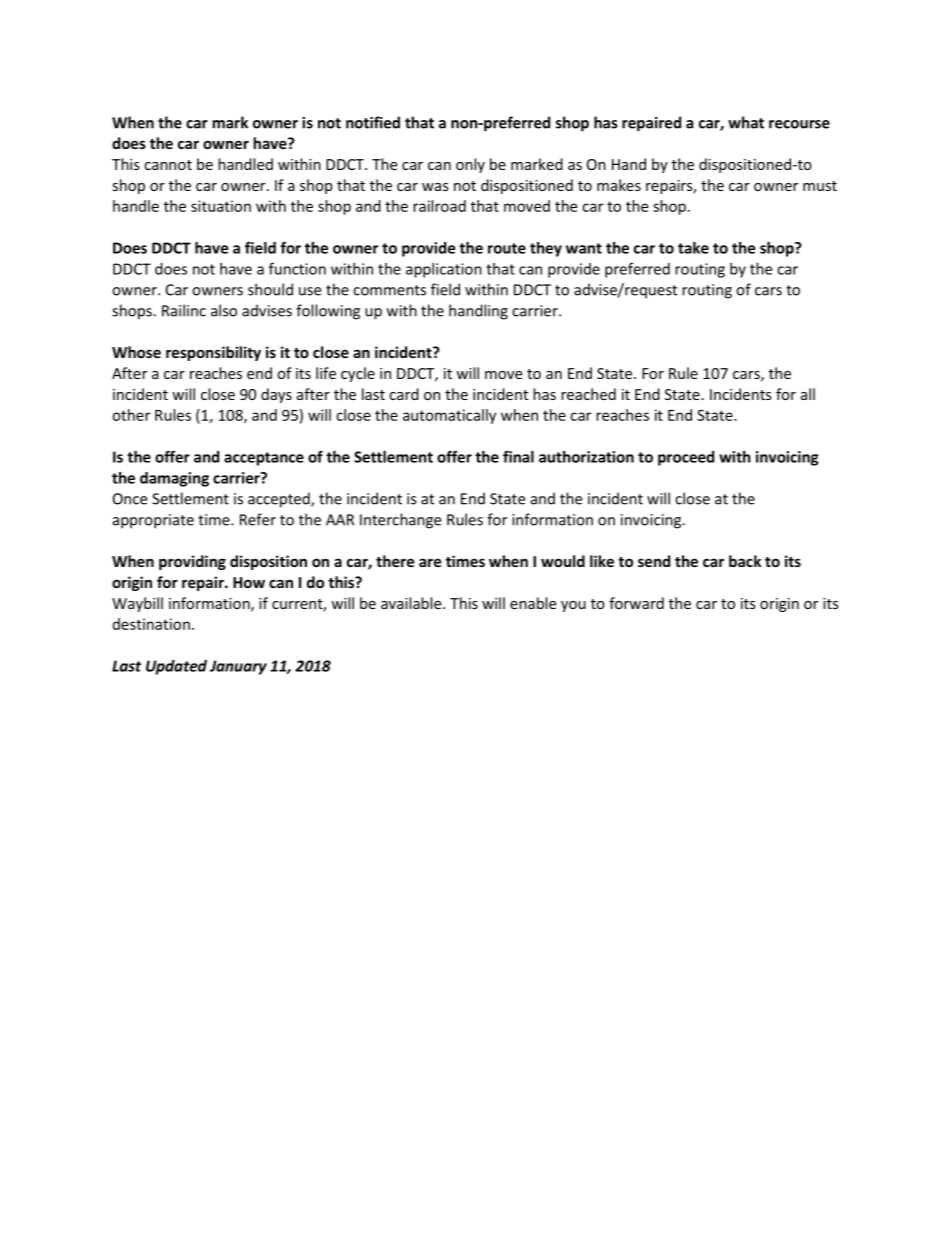 Image resolution: width=952 pixels, height=1233 pixels. What do you see at coordinates (238, 667) in the screenshot?
I see `January` at bounding box center [238, 667].
